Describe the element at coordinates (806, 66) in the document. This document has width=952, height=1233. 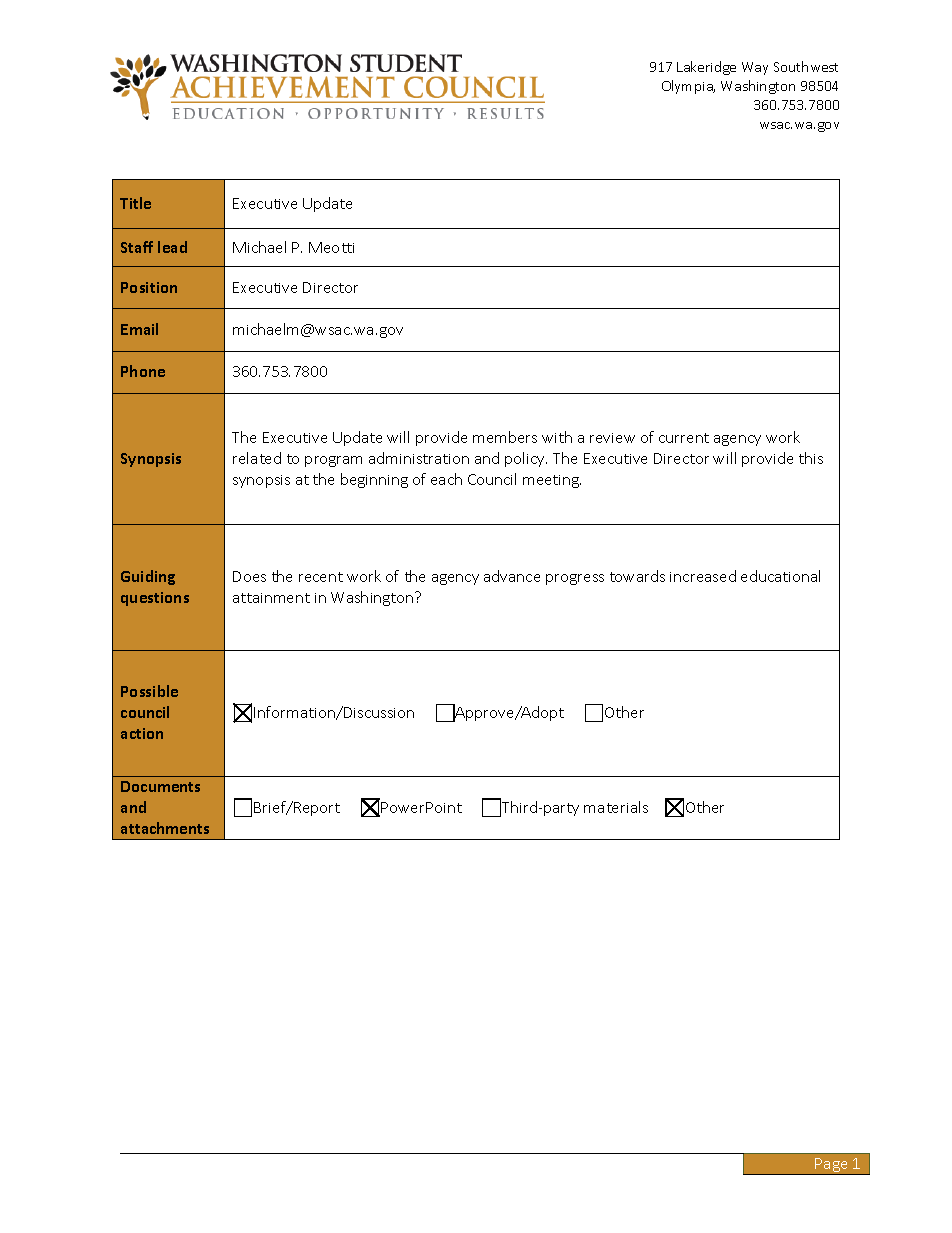
I see `Southwest` at that location.
